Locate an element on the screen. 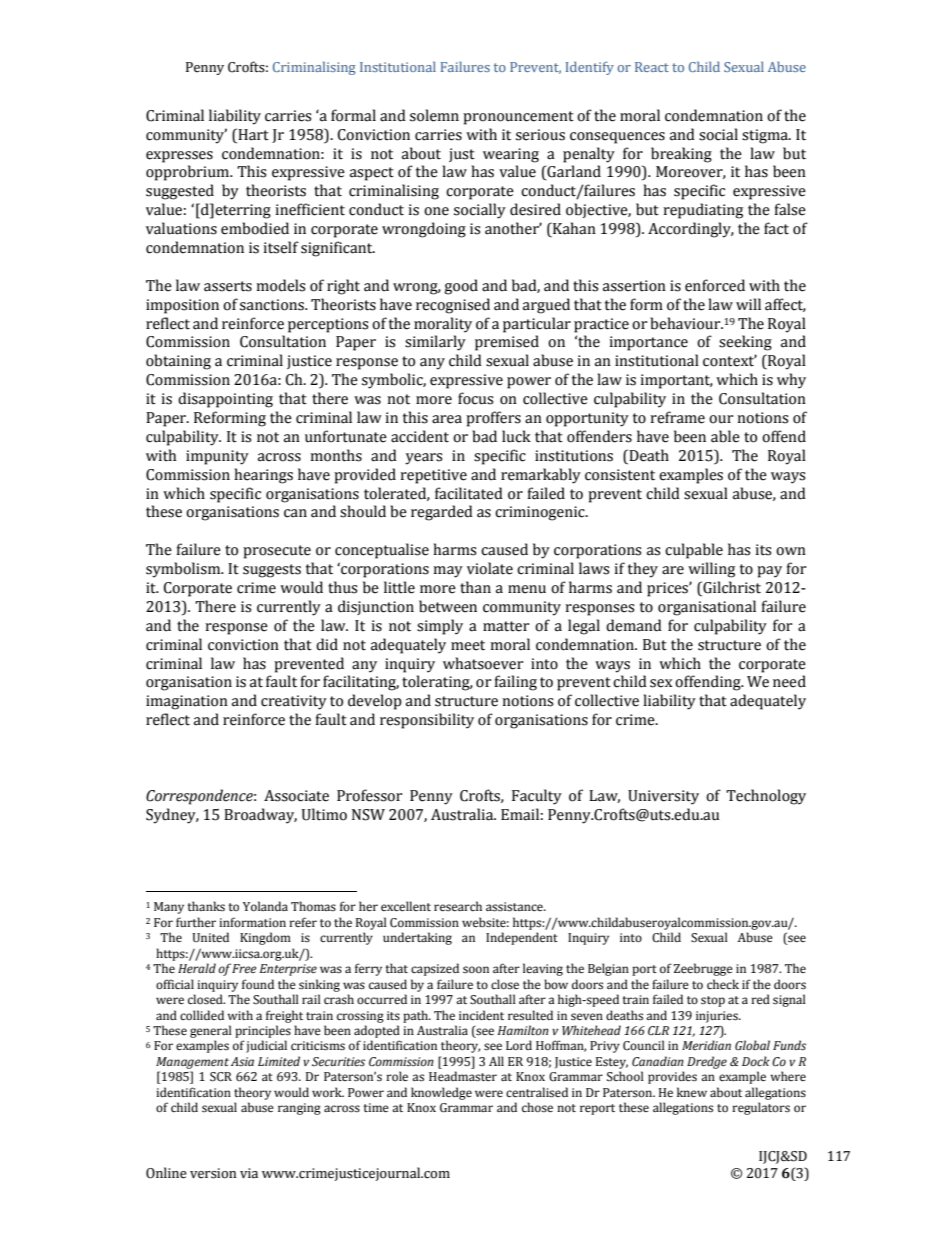  pronouncement is located at coordinates (518, 118).
